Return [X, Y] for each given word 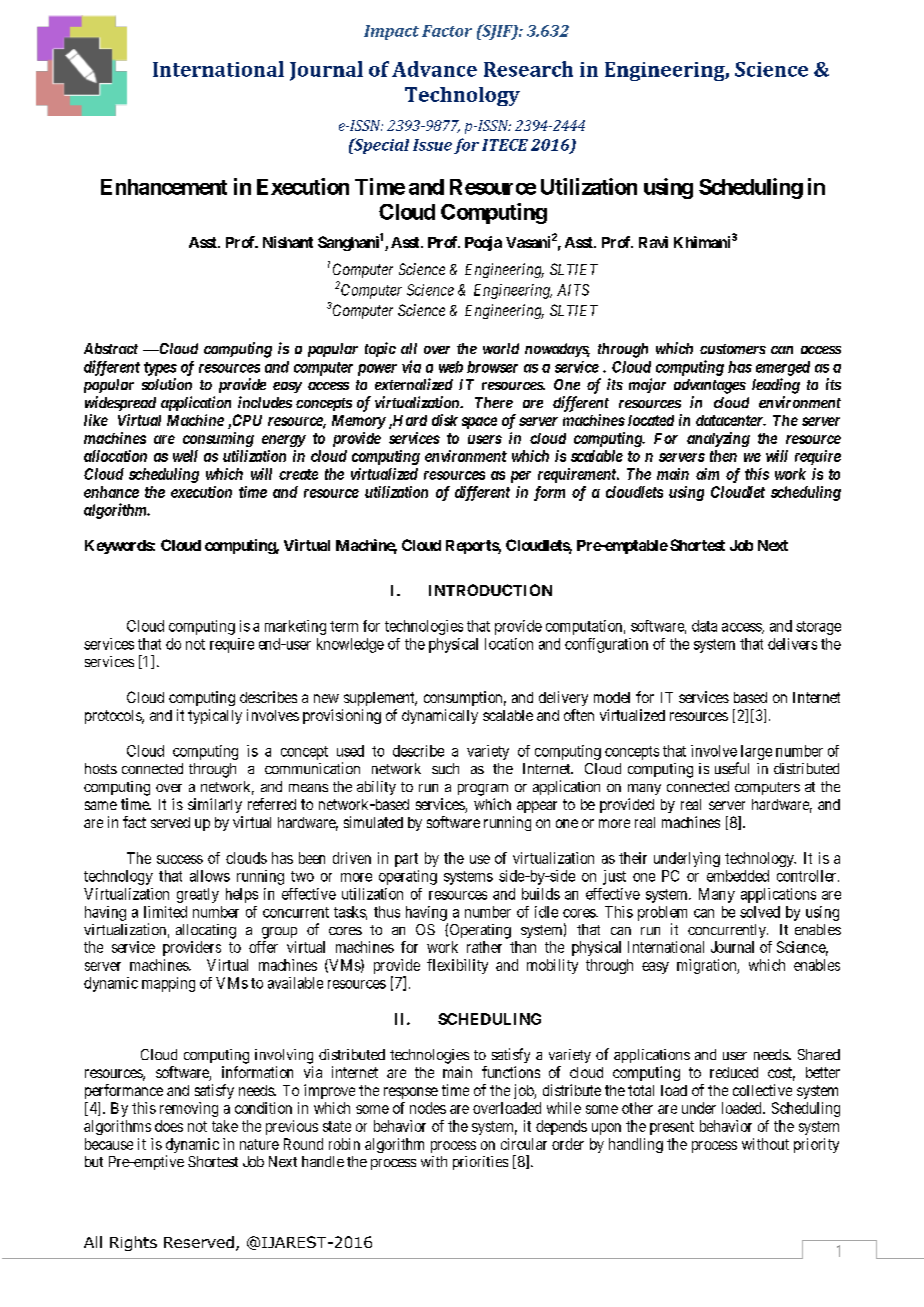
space [479, 423]
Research [528, 69]
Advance [434, 69]
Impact [391, 32]
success [180, 859]
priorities [480, 1163]
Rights [133, 1243]
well [185, 456]
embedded [738, 876]
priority [816, 1145]
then [723, 456]
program [483, 790]
